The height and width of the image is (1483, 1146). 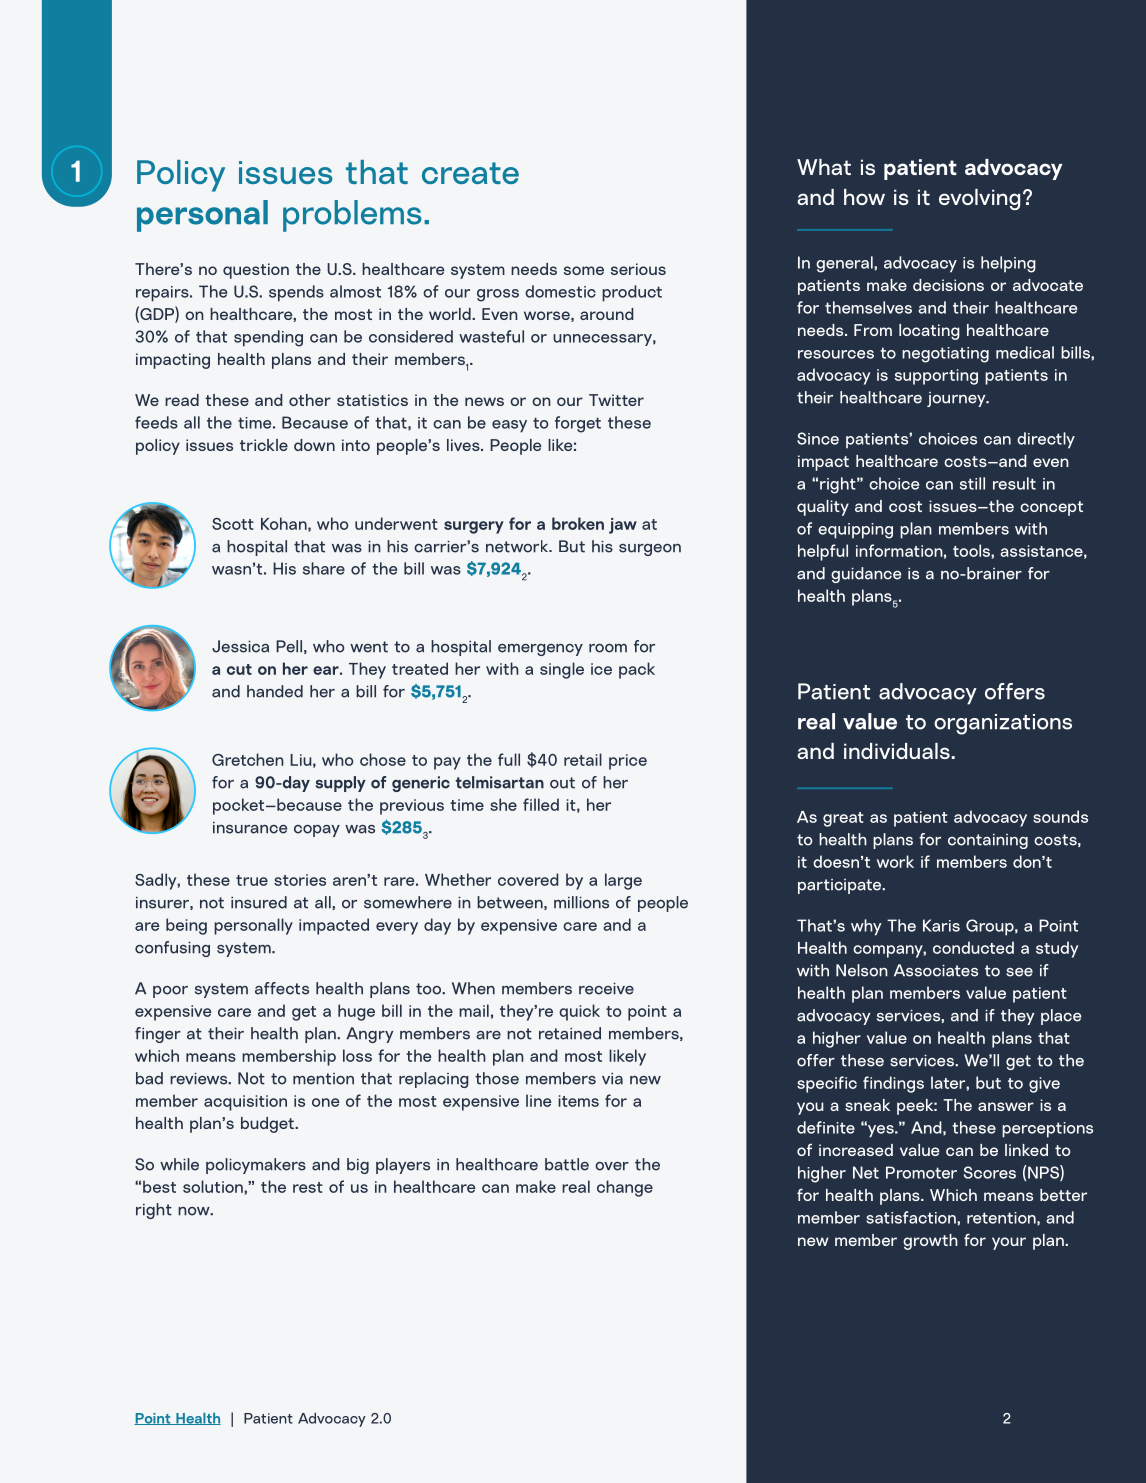 I want to click on handed, so click(x=275, y=691).
